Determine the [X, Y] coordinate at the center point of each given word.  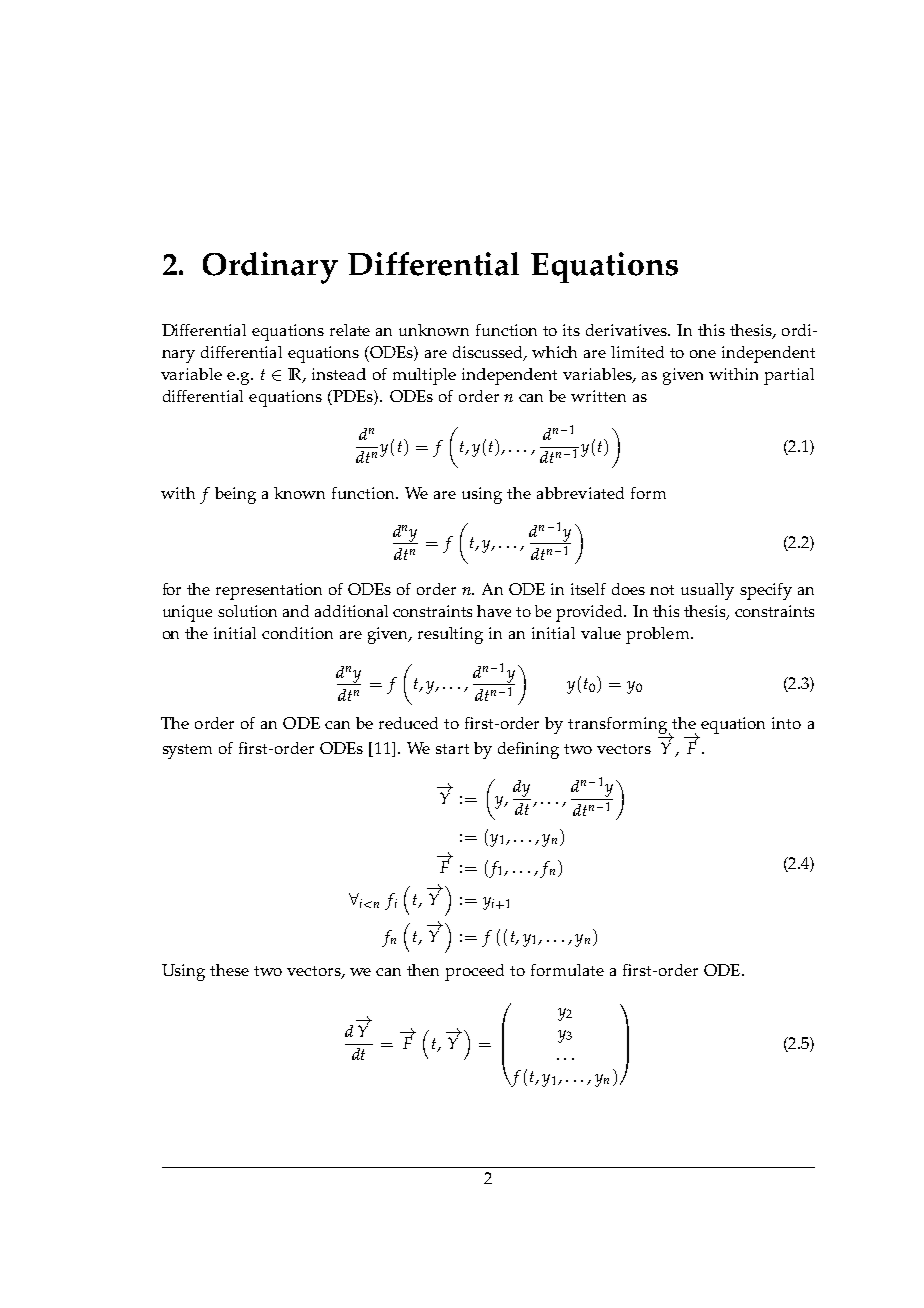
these [229, 970]
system [187, 751]
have [494, 611]
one [703, 354]
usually [707, 591]
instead [339, 374]
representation [269, 591]
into [786, 723]
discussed [489, 353]
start [452, 749]
